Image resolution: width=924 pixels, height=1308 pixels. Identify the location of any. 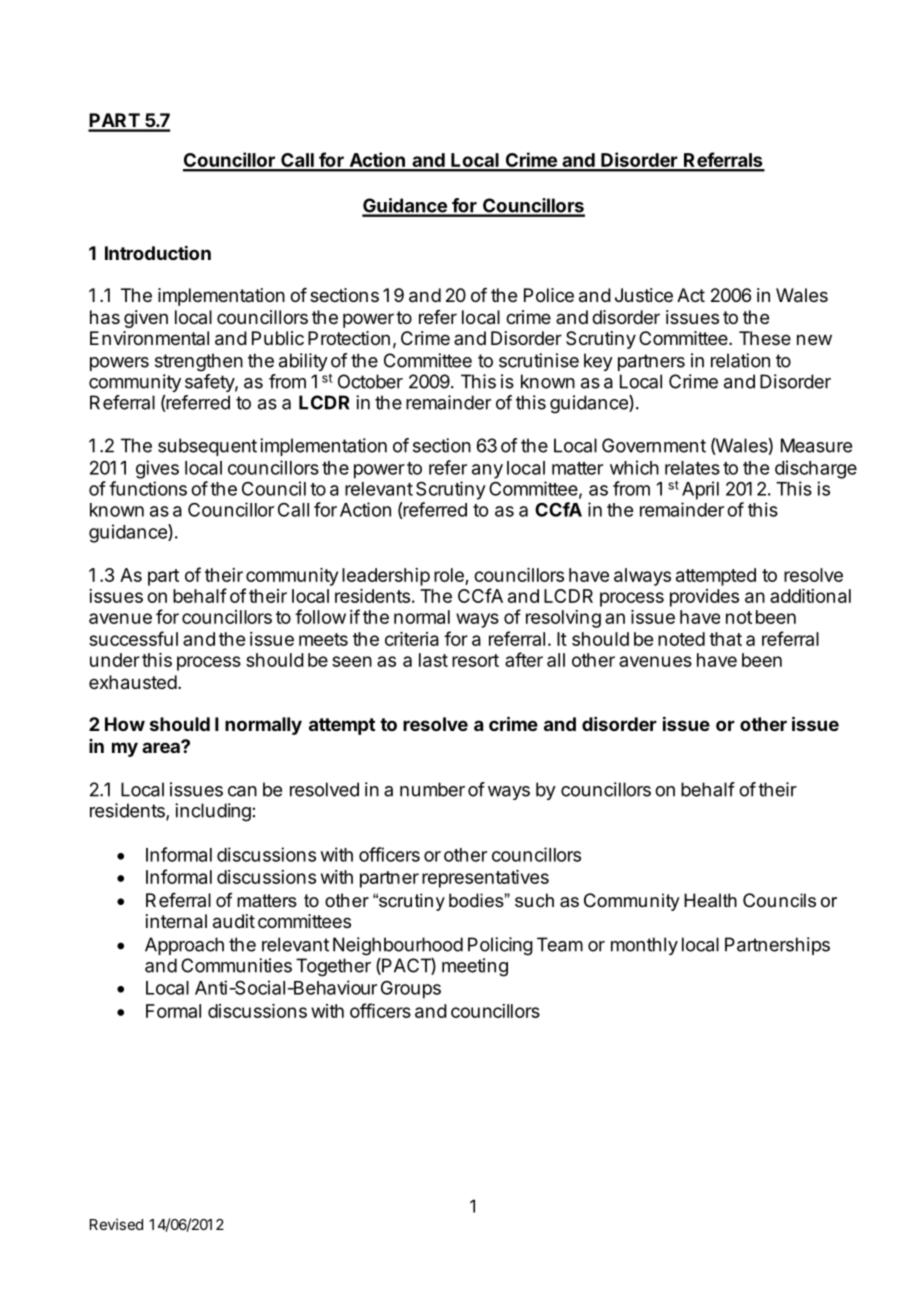
(487, 471).
